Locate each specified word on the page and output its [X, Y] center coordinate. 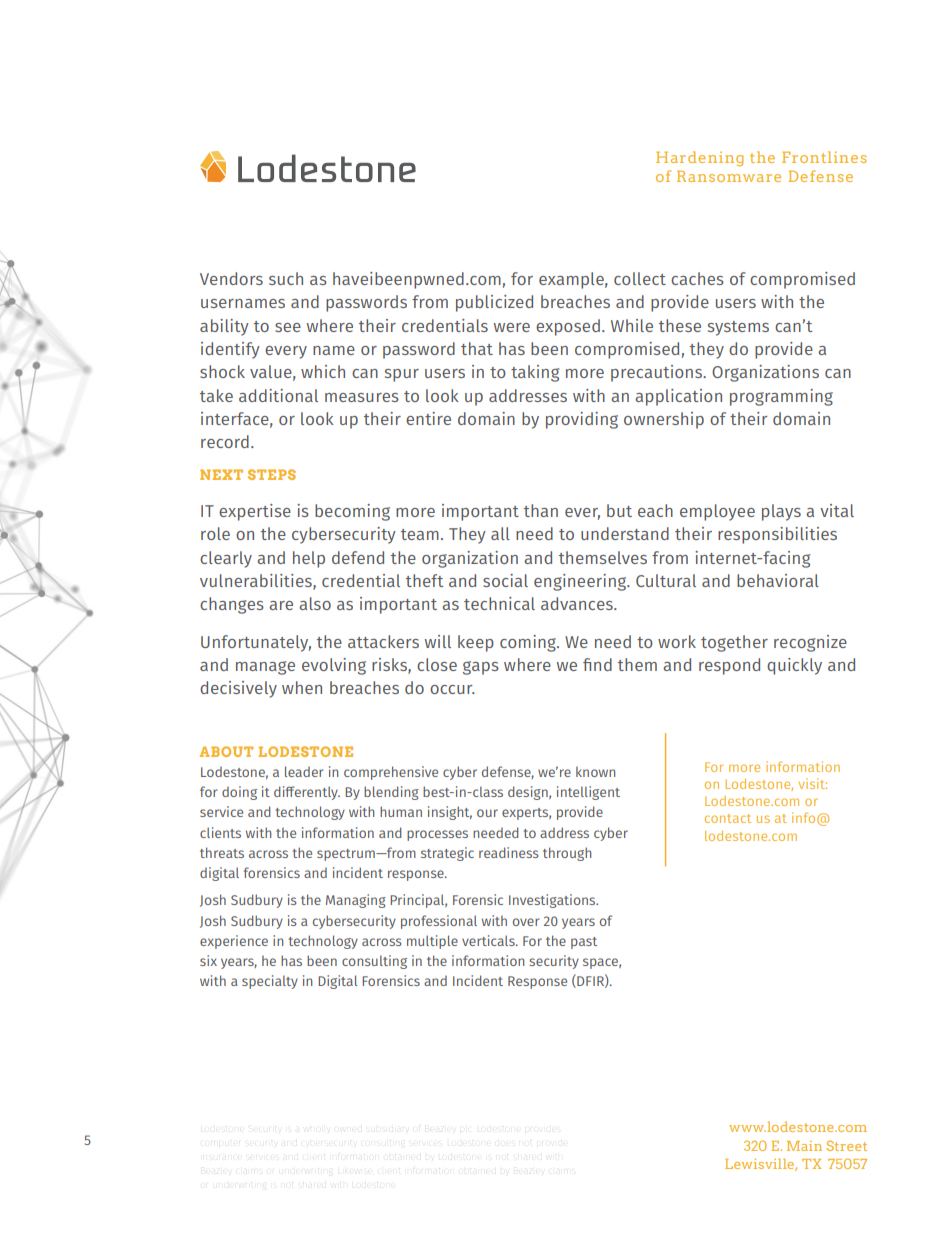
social [505, 580]
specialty [270, 982]
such [286, 278]
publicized [494, 303]
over [526, 922]
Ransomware [729, 176]
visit [813, 783]
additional [278, 395]
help [309, 559]
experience [234, 942]
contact [728, 818]
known [595, 772]
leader [304, 771]
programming [781, 397]
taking [535, 373]
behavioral [778, 580]
